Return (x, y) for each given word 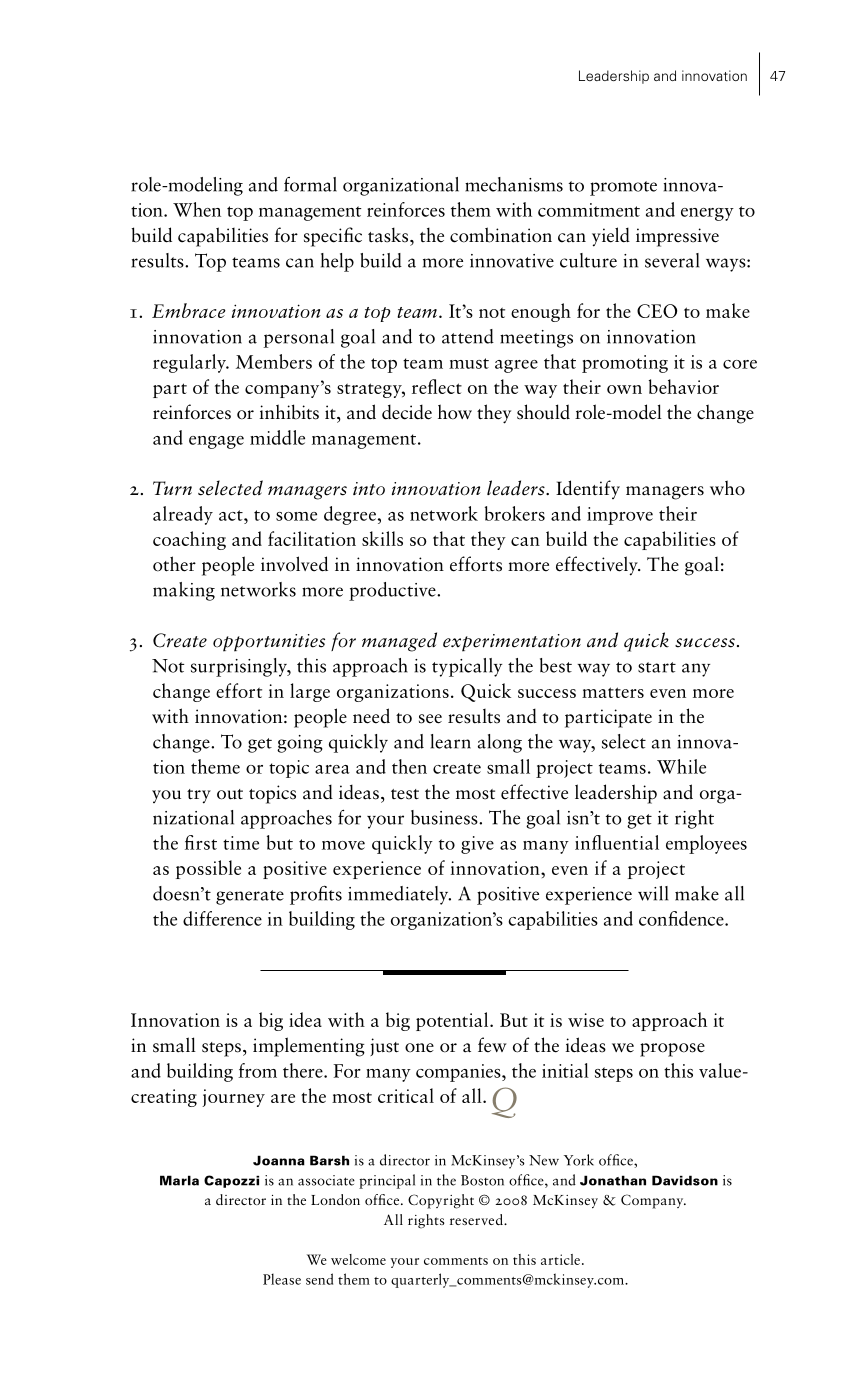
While (681, 766)
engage (216, 442)
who (727, 488)
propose (672, 1050)
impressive (677, 237)
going (300, 744)
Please (282, 1279)
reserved (477, 1219)
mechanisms (514, 184)
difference (222, 918)
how (455, 412)
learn (451, 741)
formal (310, 184)
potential (453, 1021)
